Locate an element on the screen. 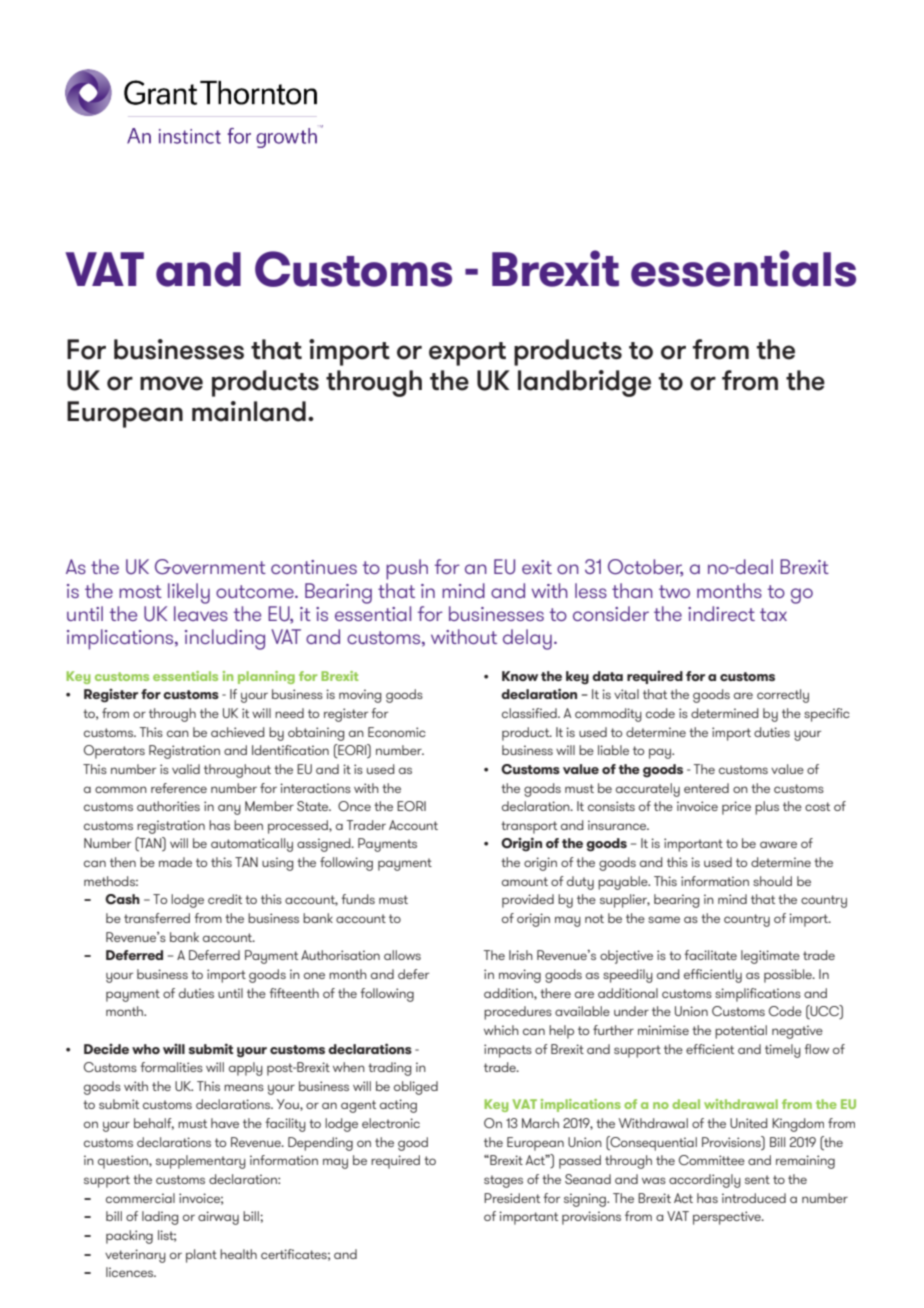  export is located at coordinates (467, 354).
